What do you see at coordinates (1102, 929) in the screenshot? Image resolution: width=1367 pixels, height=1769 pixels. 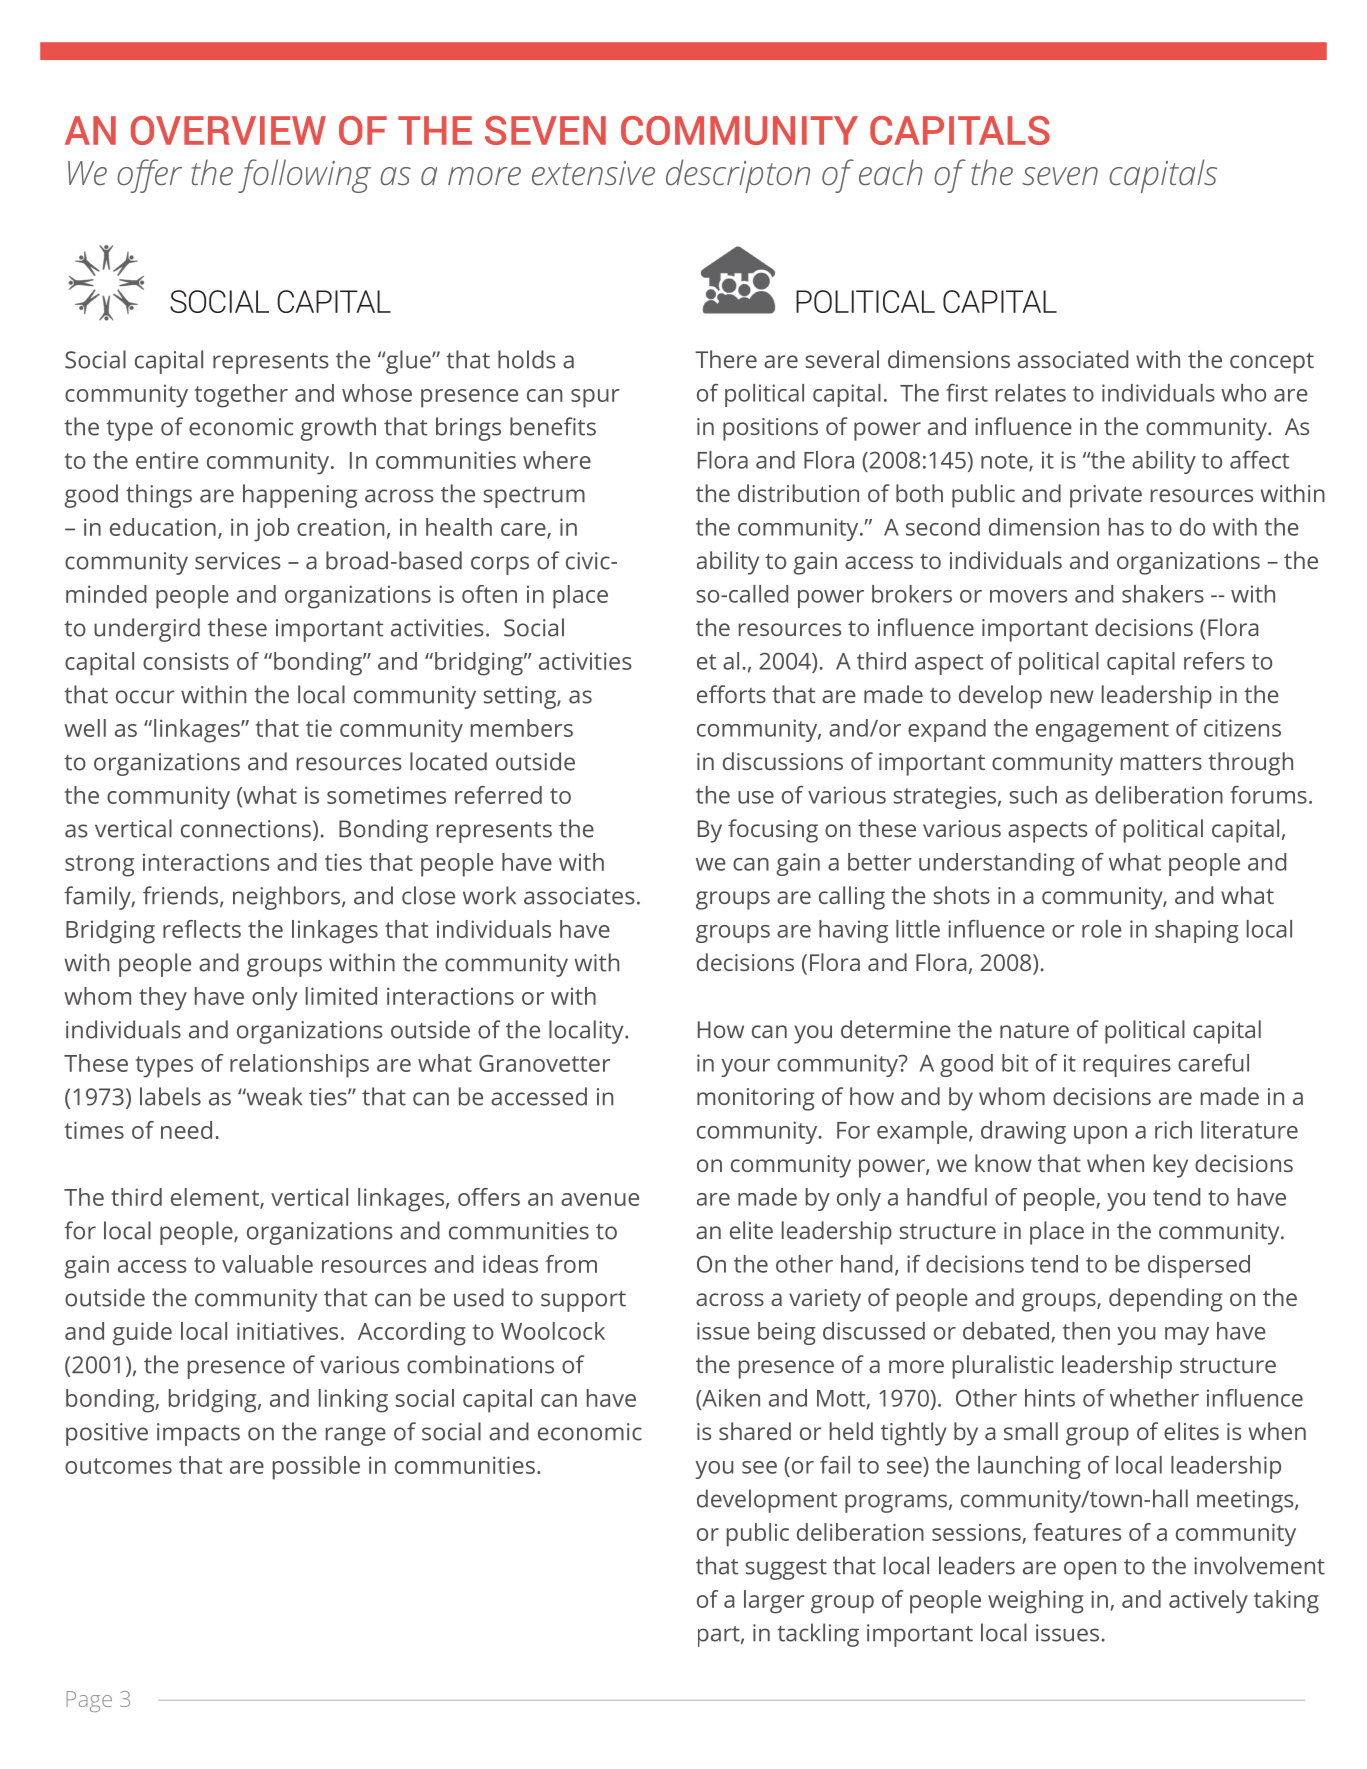 I see `role` at bounding box center [1102, 929].
